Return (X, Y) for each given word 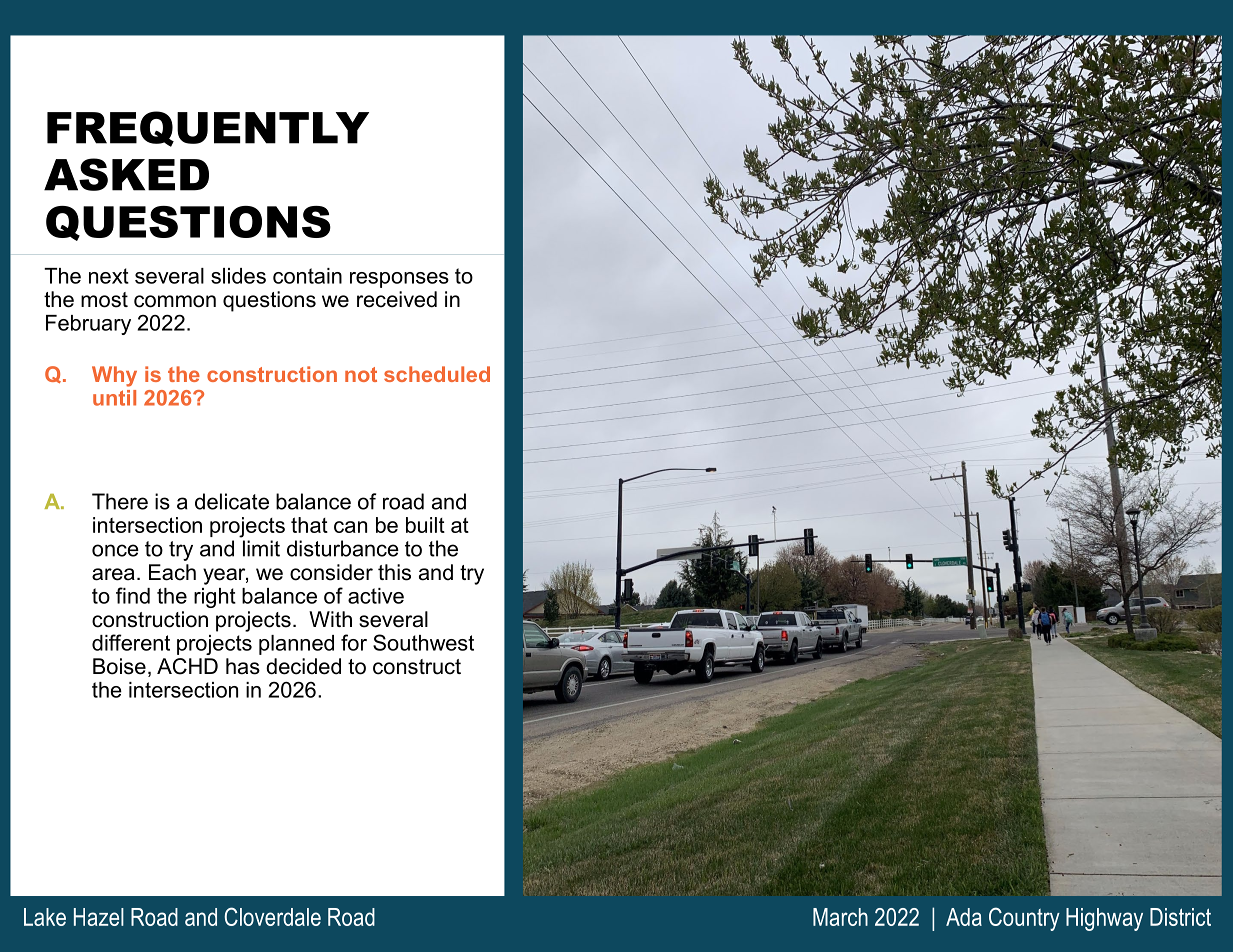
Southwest (423, 642)
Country (1024, 919)
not (361, 374)
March (840, 917)
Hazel (99, 917)
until (114, 398)
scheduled (437, 374)
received (397, 299)
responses (399, 280)
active (376, 596)
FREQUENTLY (208, 129)
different (131, 642)
